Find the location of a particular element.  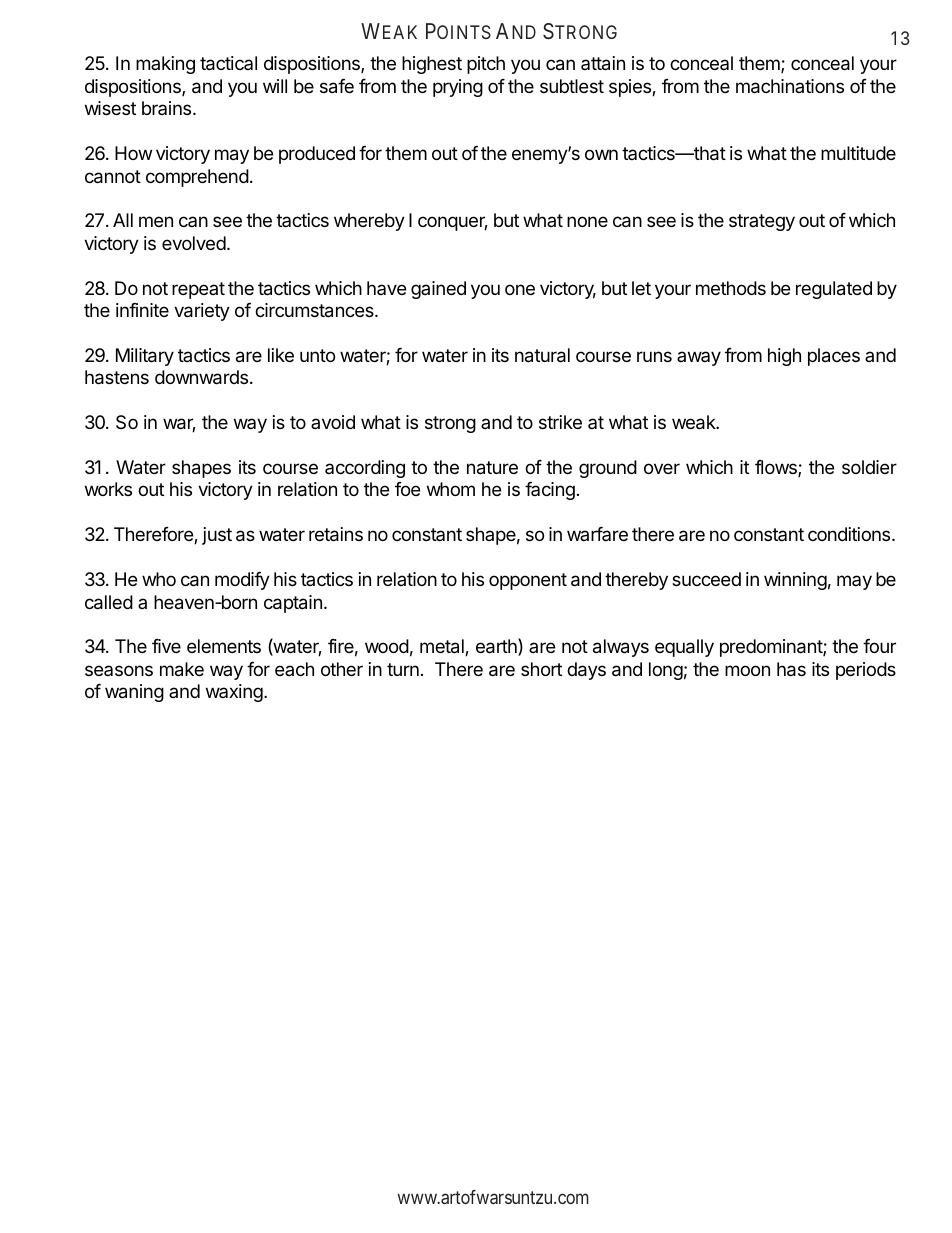

just is located at coordinates (217, 536).
